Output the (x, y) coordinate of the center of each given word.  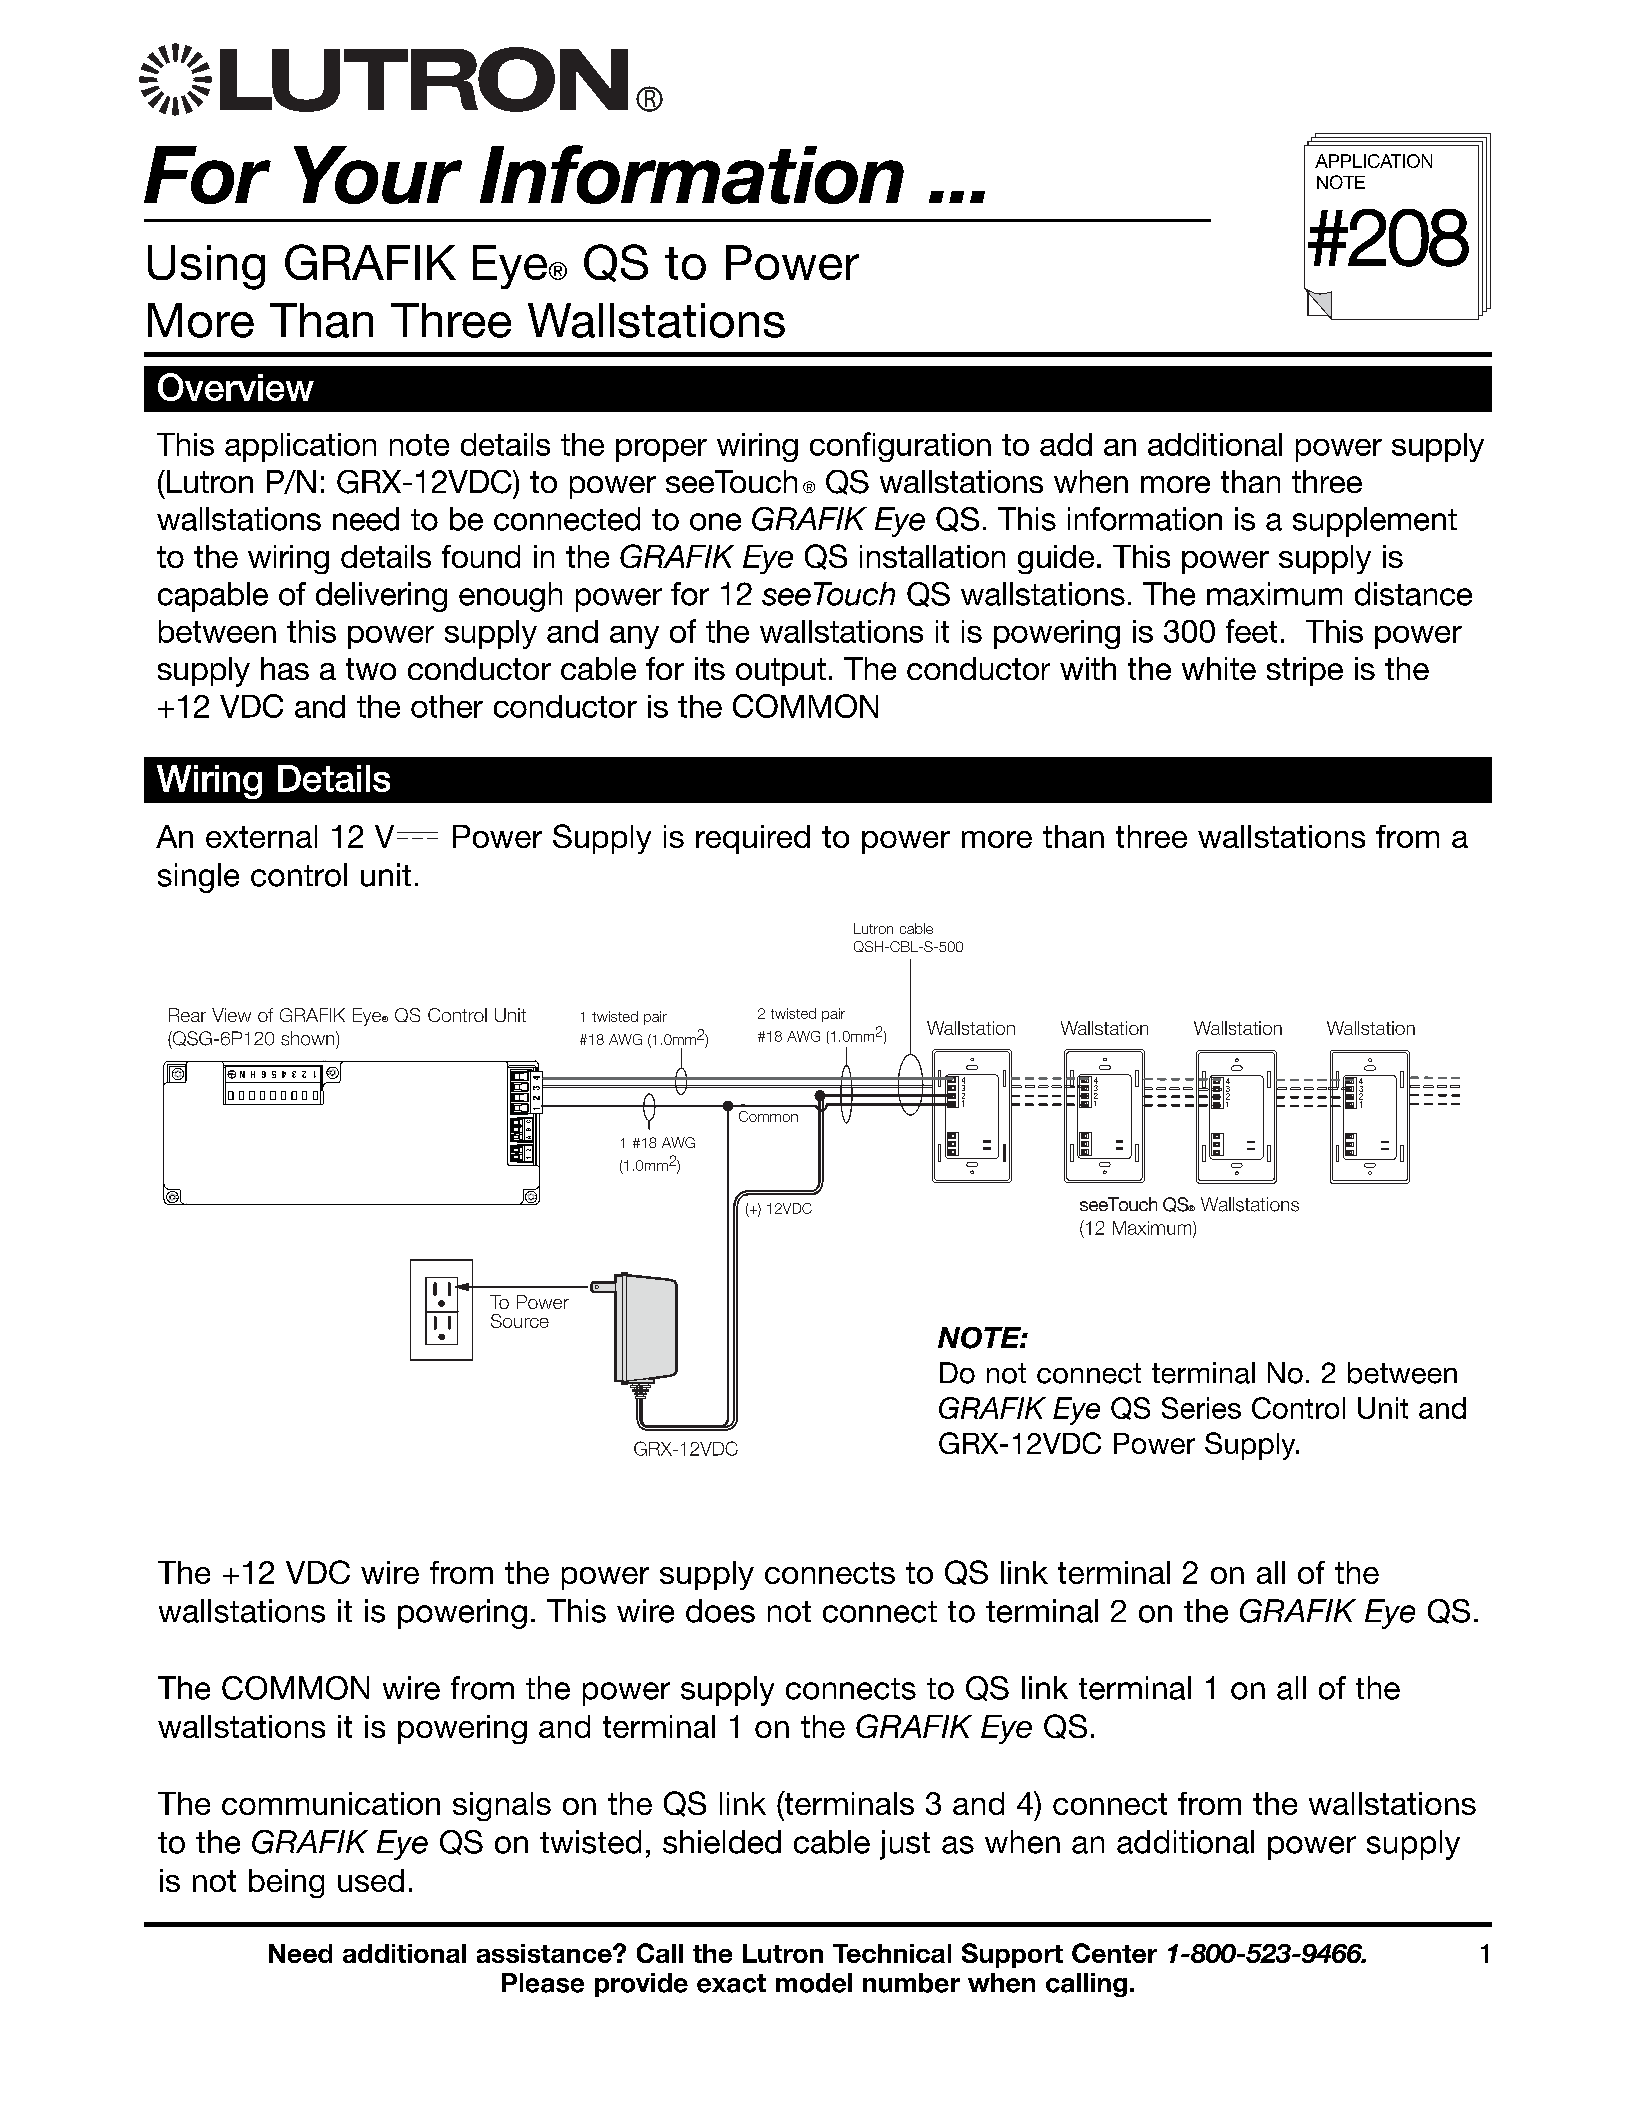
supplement (1375, 522)
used (371, 1880)
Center (1114, 1953)
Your (378, 175)
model (814, 1983)
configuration (900, 447)
